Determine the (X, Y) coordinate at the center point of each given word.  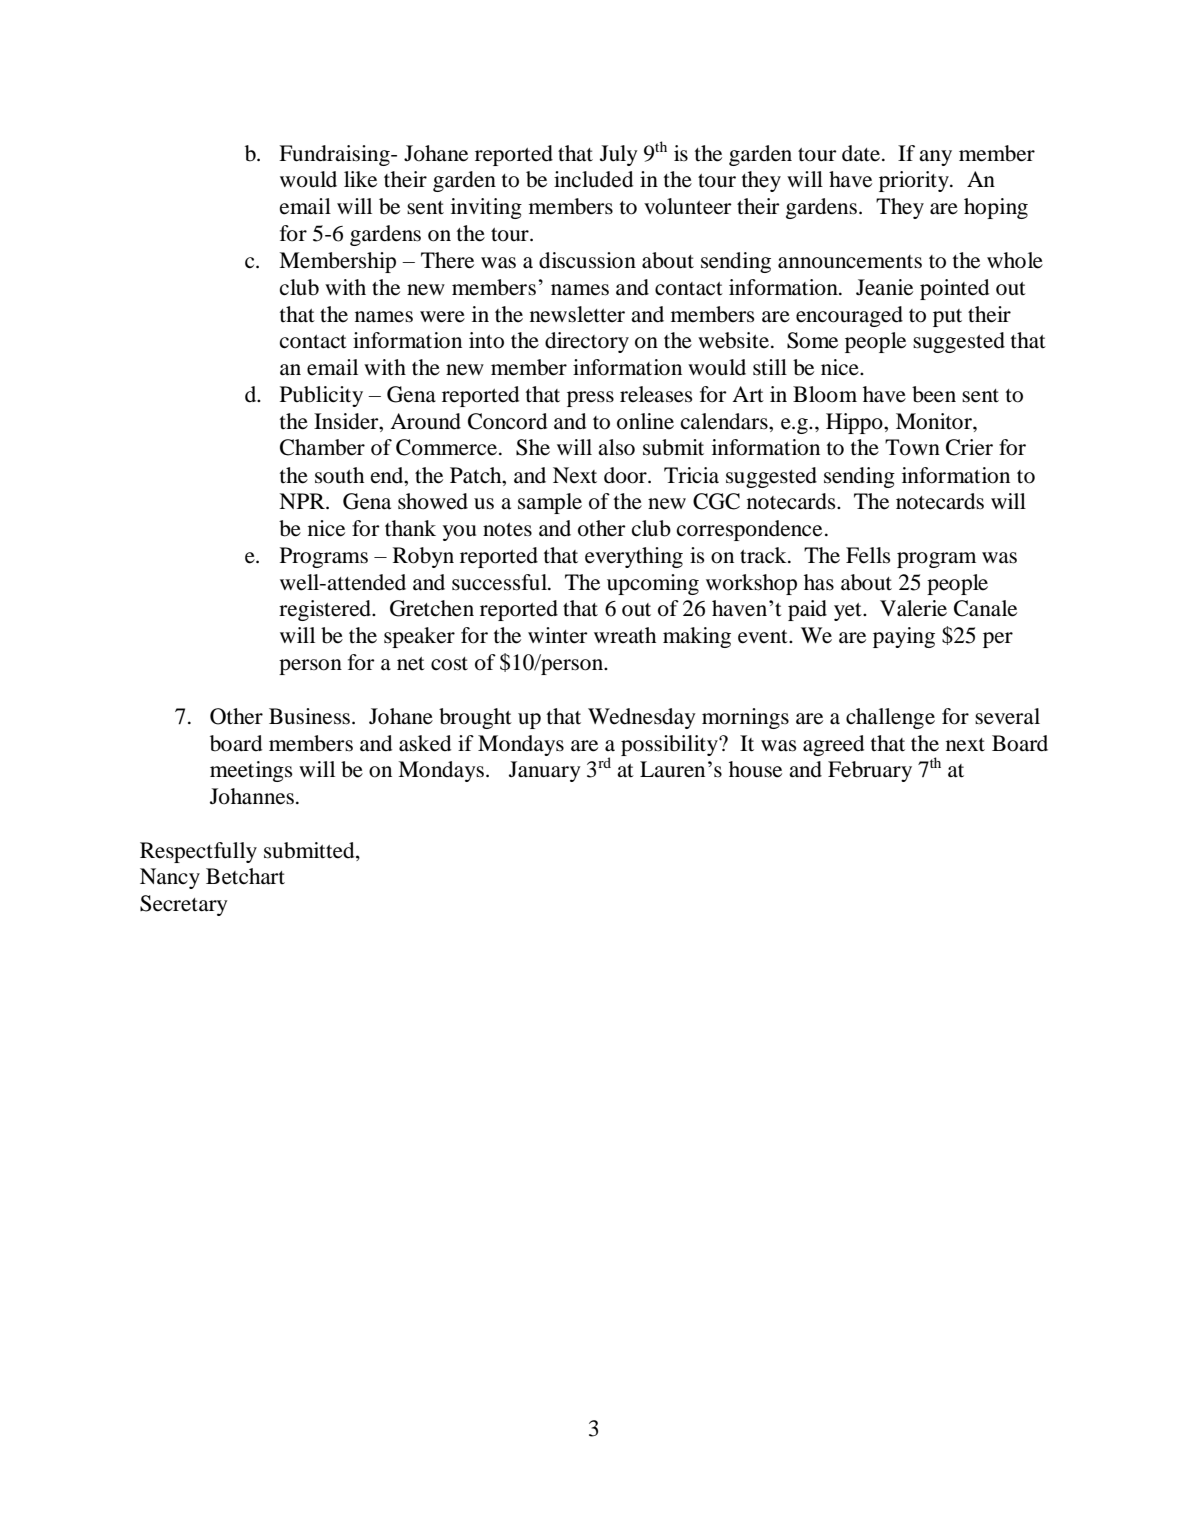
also (616, 447)
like (360, 179)
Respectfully (198, 852)
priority (915, 181)
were (442, 317)
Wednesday (642, 718)
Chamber (322, 447)
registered (326, 610)
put (947, 318)
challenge (890, 718)
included (593, 179)
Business (311, 716)
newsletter (577, 314)
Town (912, 447)
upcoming (653, 584)
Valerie (913, 608)
